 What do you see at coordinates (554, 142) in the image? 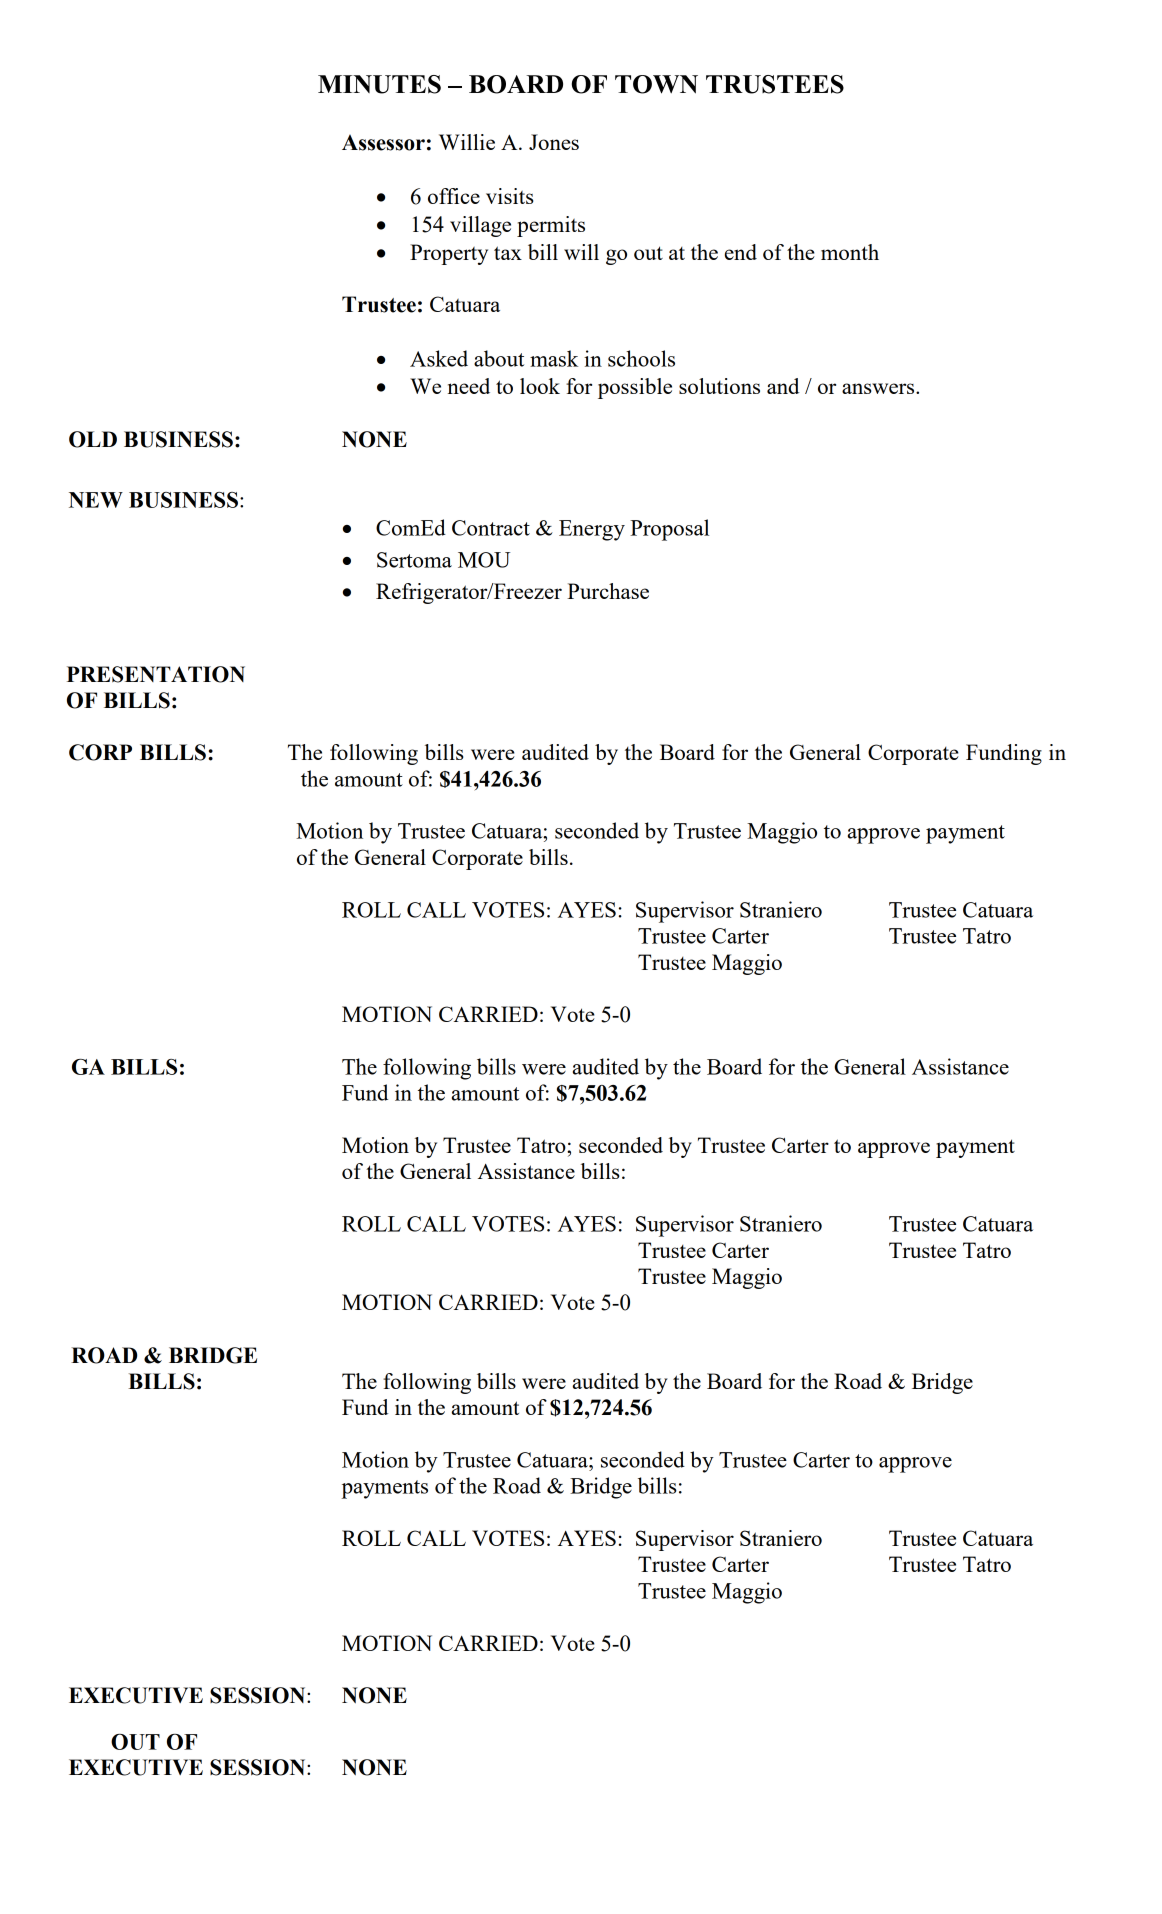
I see `Jones` at bounding box center [554, 142].
